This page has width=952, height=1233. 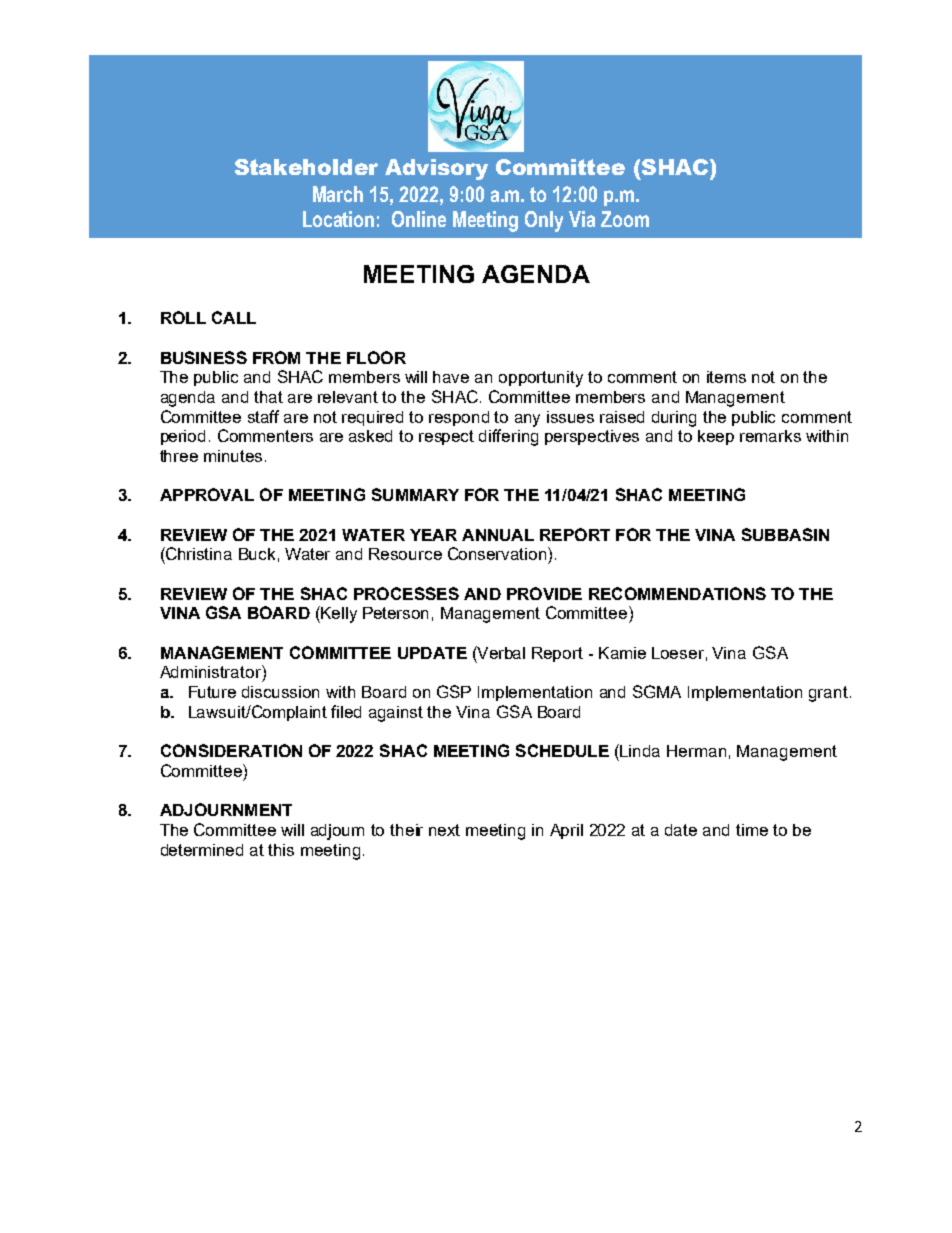 What do you see at coordinates (436, 169) in the page?
I see `Advisory` at bounding box center [436, 169].
